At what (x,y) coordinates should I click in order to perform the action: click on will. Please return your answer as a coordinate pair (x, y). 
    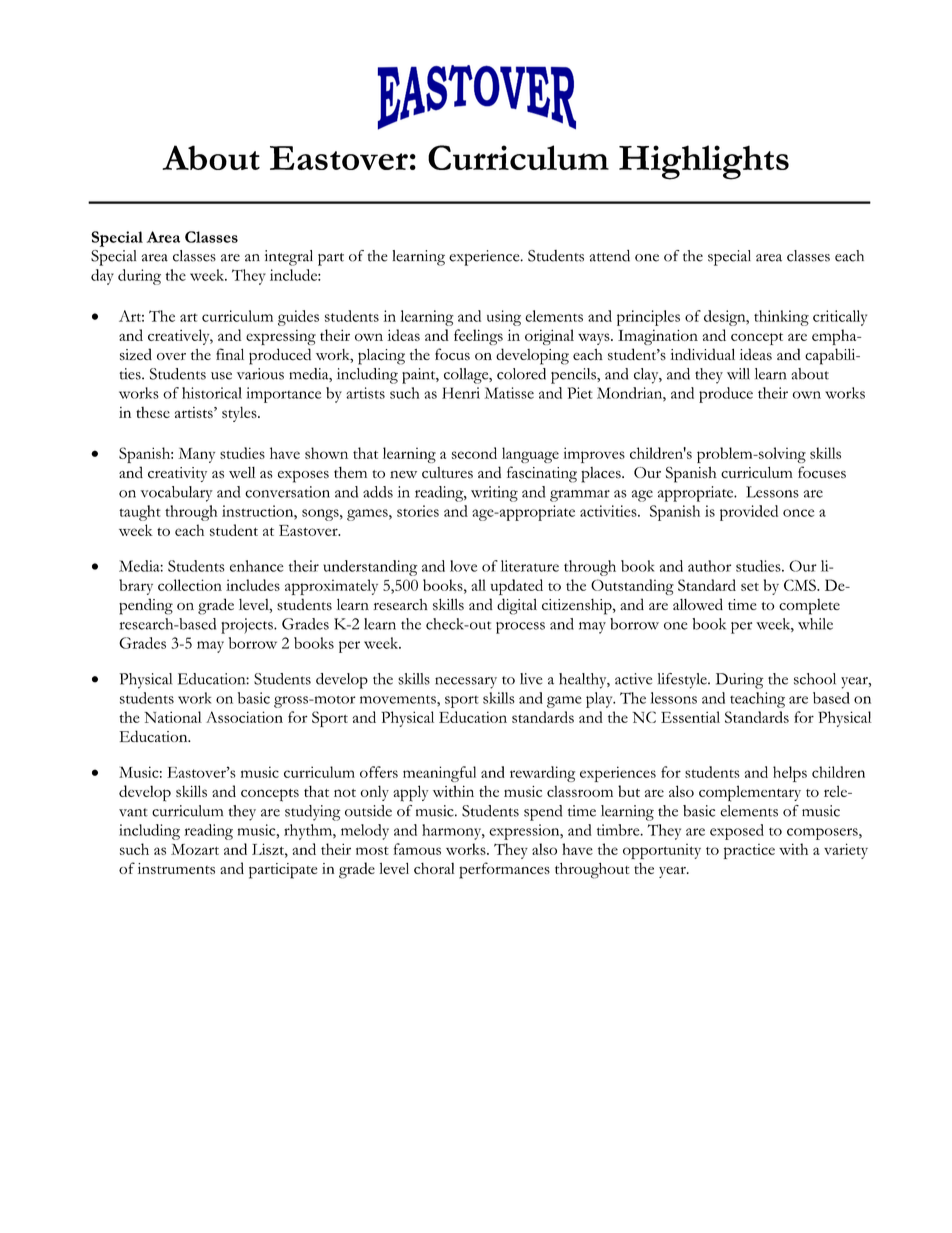
    Looking at the image, I should click on (738, 374).
